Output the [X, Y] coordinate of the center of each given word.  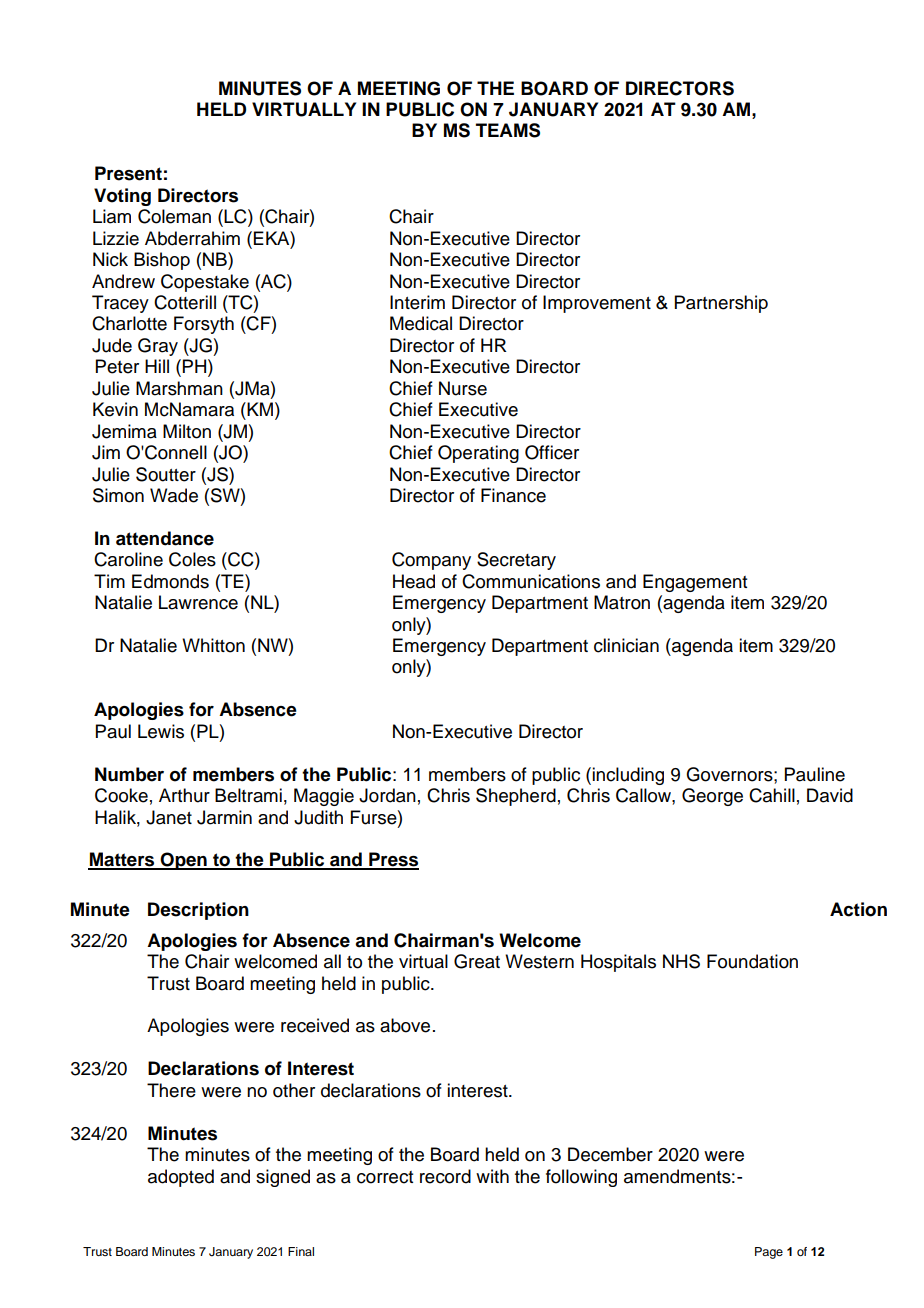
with [492, 1176]
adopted [181, 1178]
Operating [478, 454]
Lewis [161, 731]
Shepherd [516, 797]
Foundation [752, 961]
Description [198, 911]
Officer [552, 452]
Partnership [721, 304]
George [712, 797]
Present [128, 173]
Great [477, 961]
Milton [187, 431]
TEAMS [508, 130]
